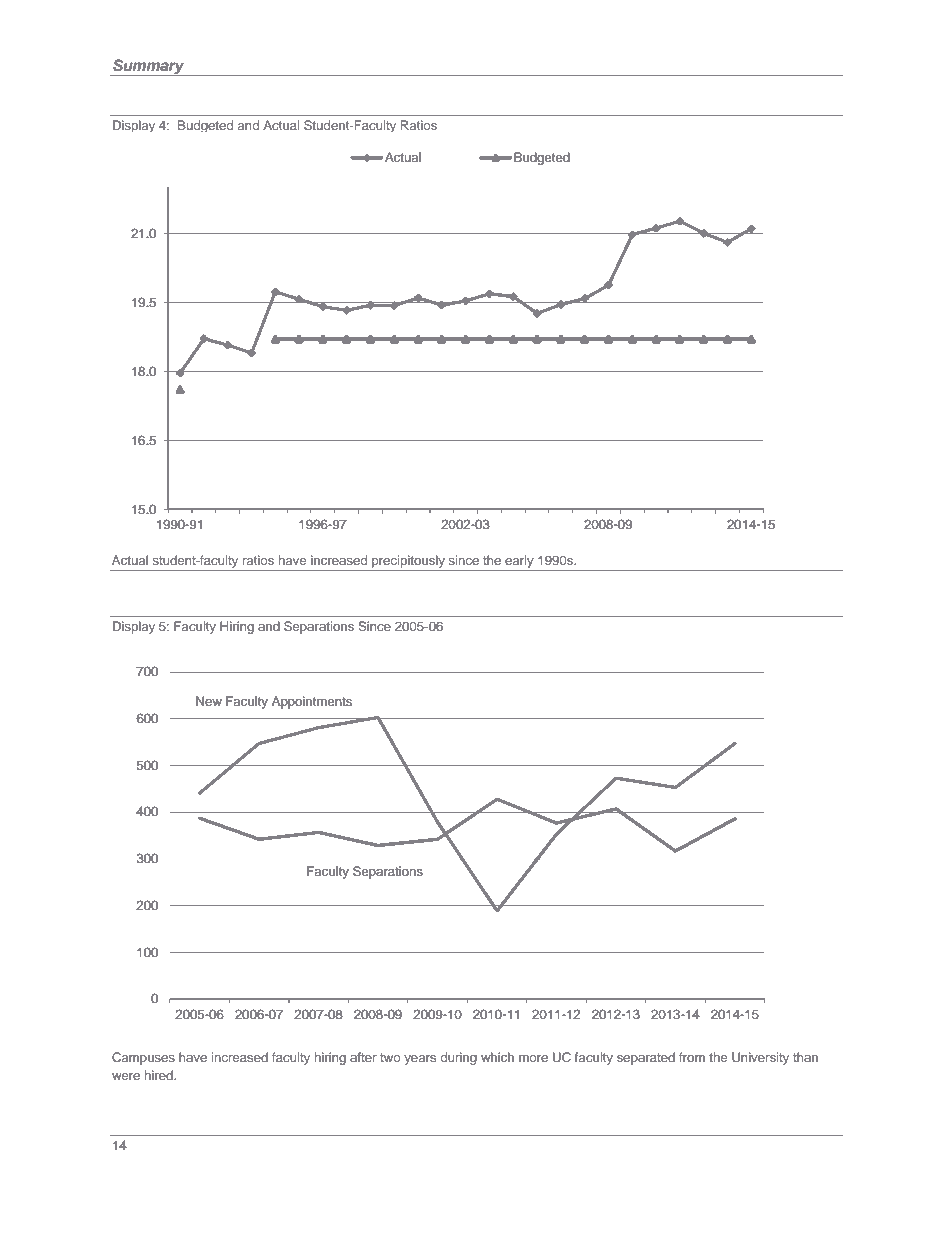 The height and width of the image is (1233, 952). What do you see at coordinates (149, 67) in the image?
I see `Summary` at bounding box center [149, 67].
